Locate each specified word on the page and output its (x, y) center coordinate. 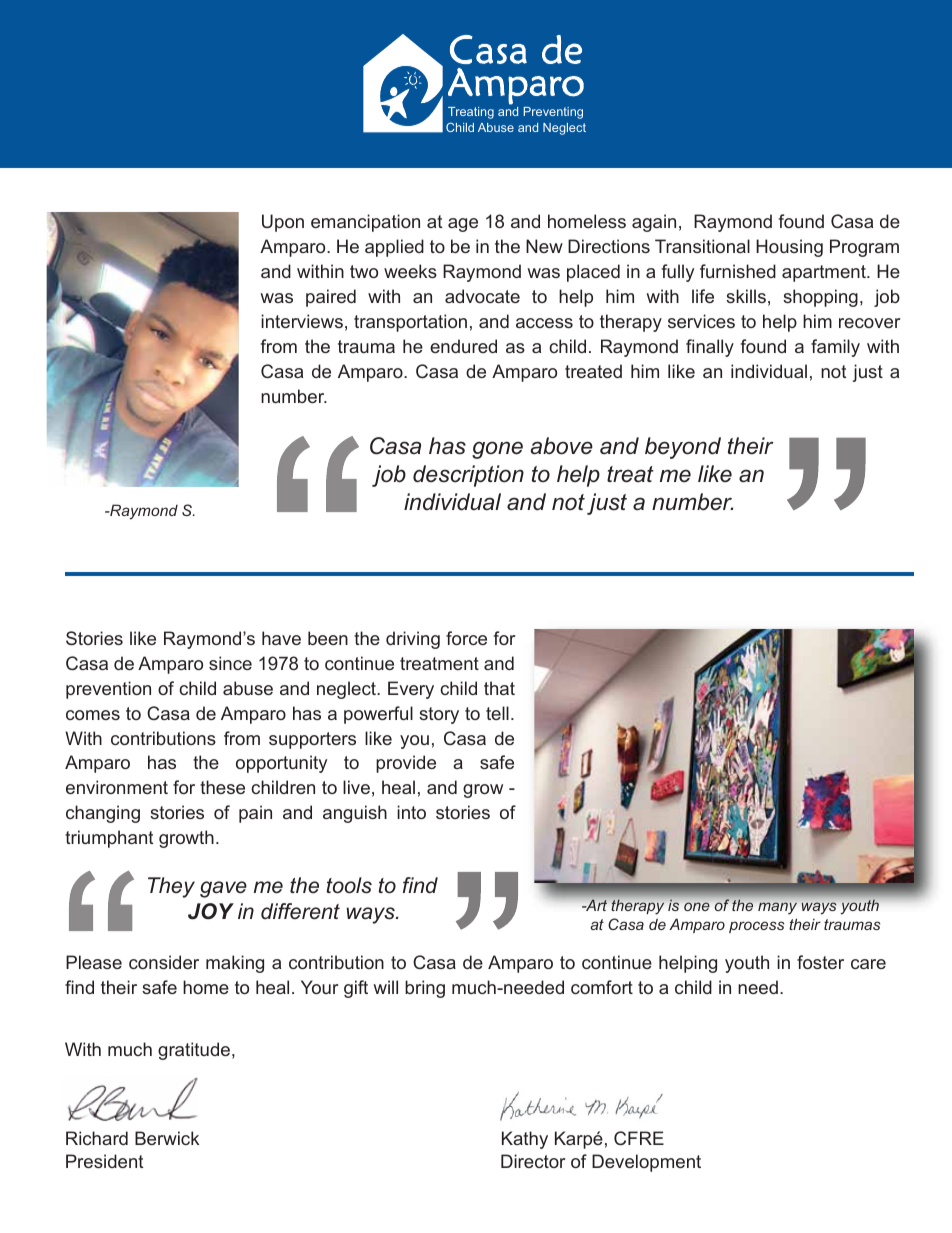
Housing (789, 248)
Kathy (525, 1140)
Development (646, 1163)
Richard (97, 1138)
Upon (283, 223)
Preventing (553, 113)
